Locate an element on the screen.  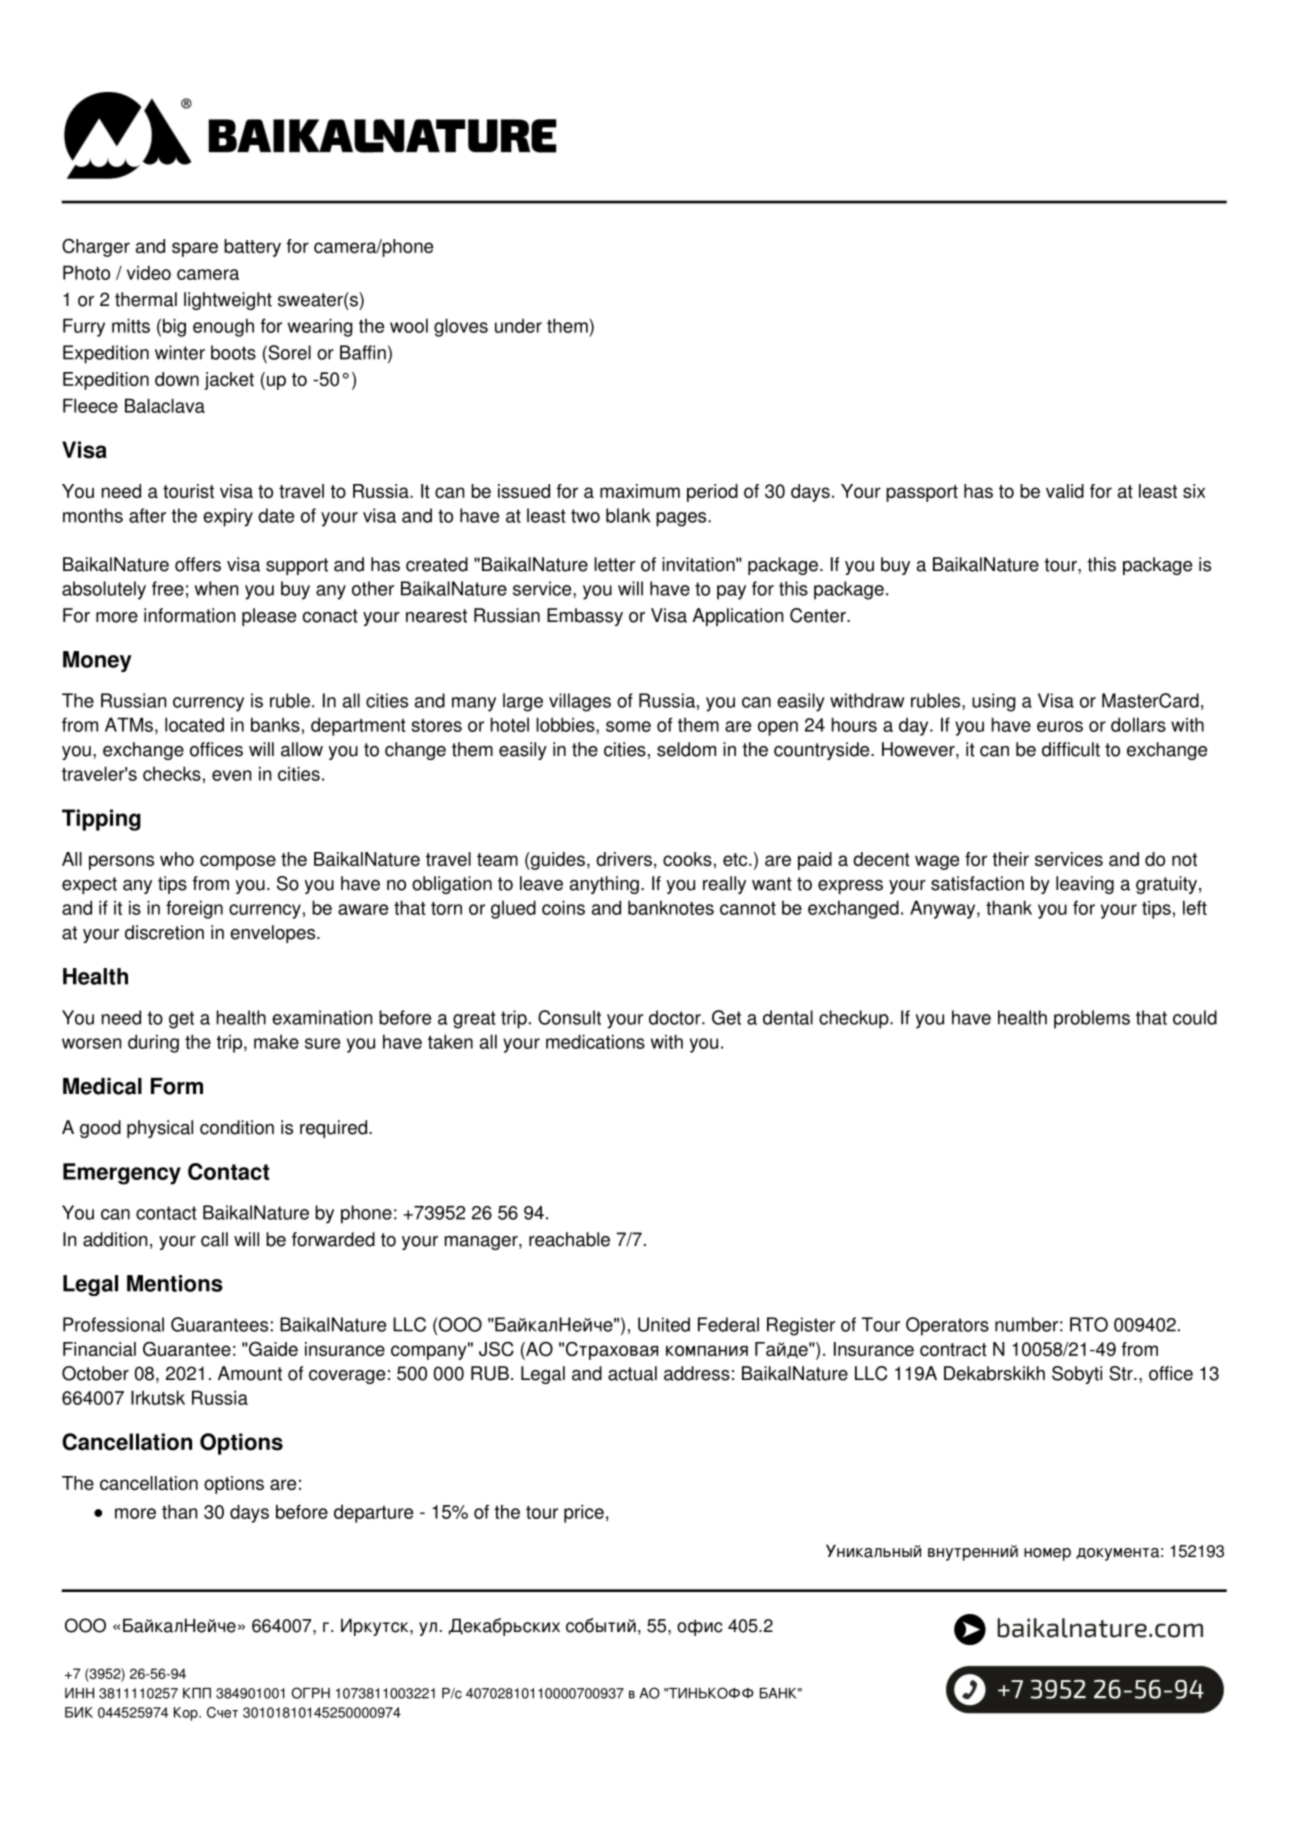
call is located at coordinates (214, 1239).
